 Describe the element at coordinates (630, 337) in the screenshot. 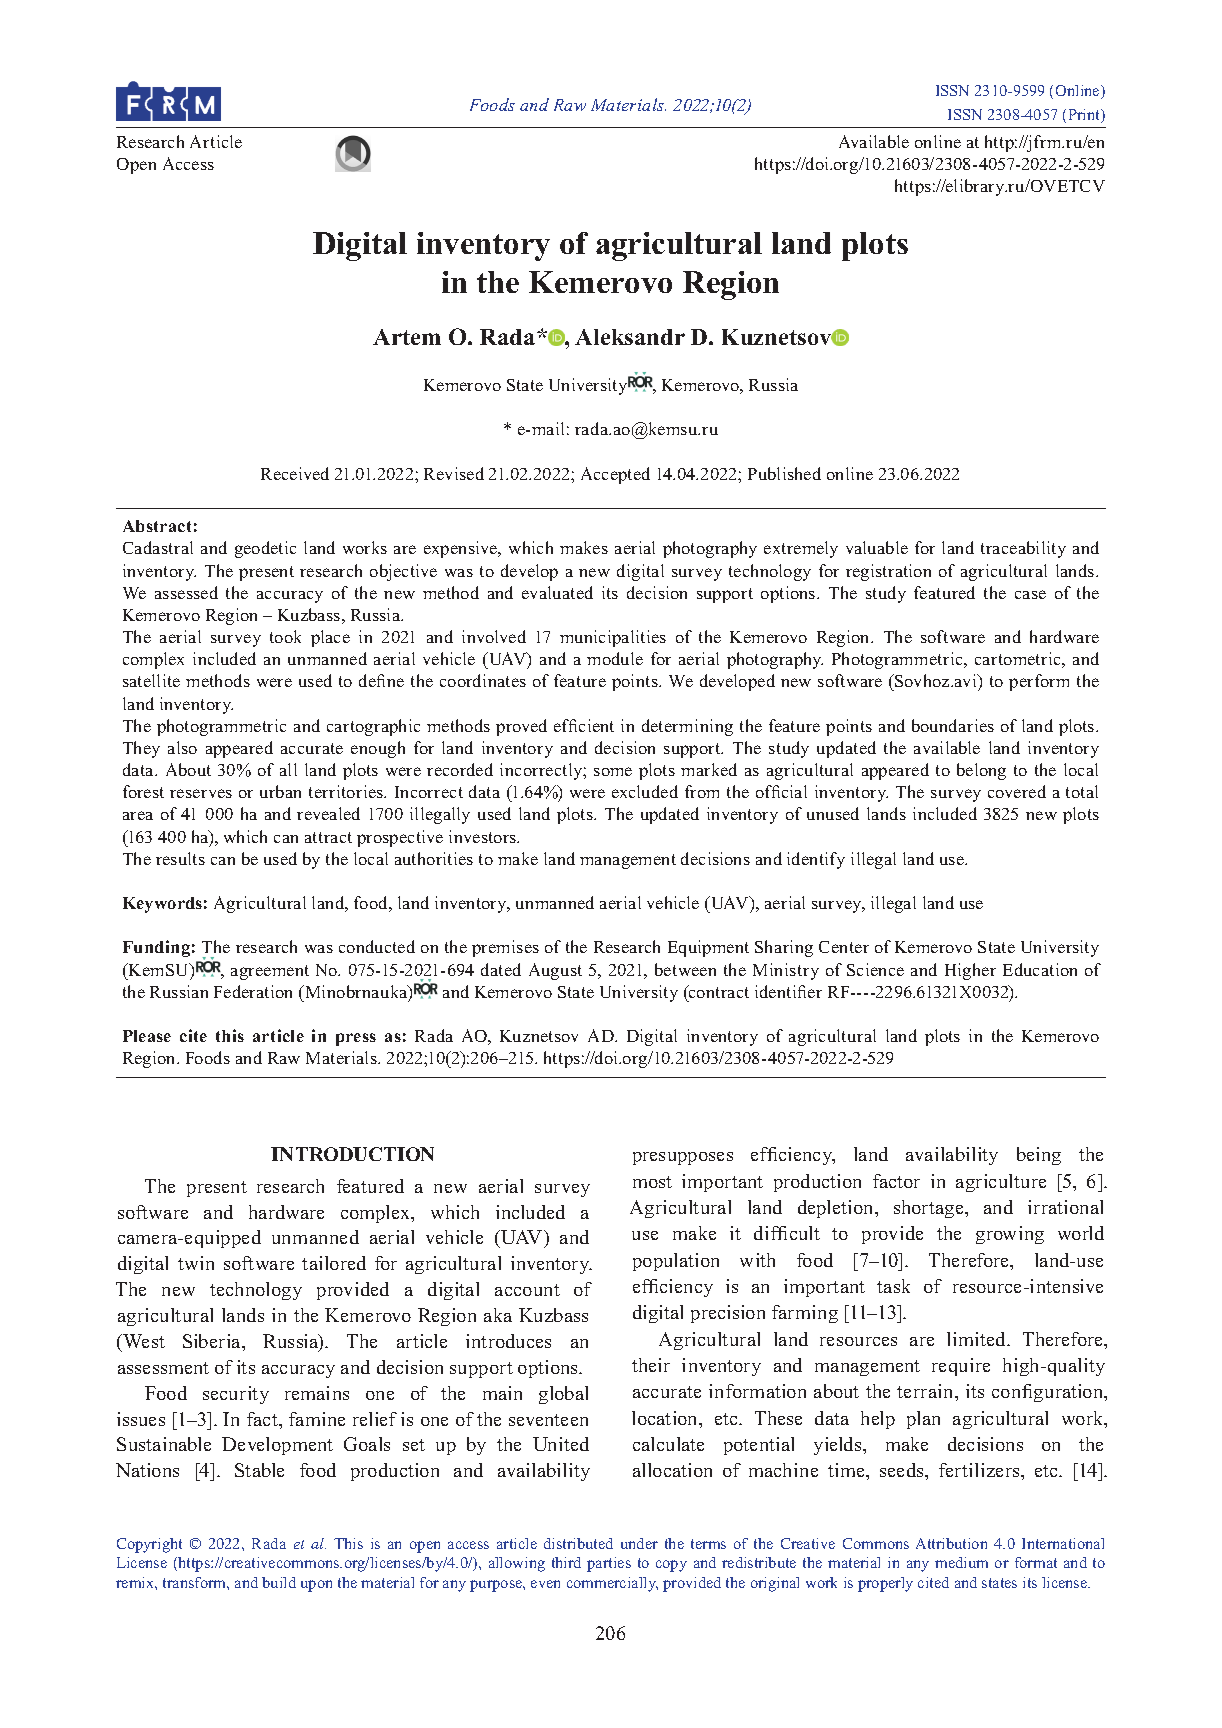

I see `Aleksandr` at that location.
